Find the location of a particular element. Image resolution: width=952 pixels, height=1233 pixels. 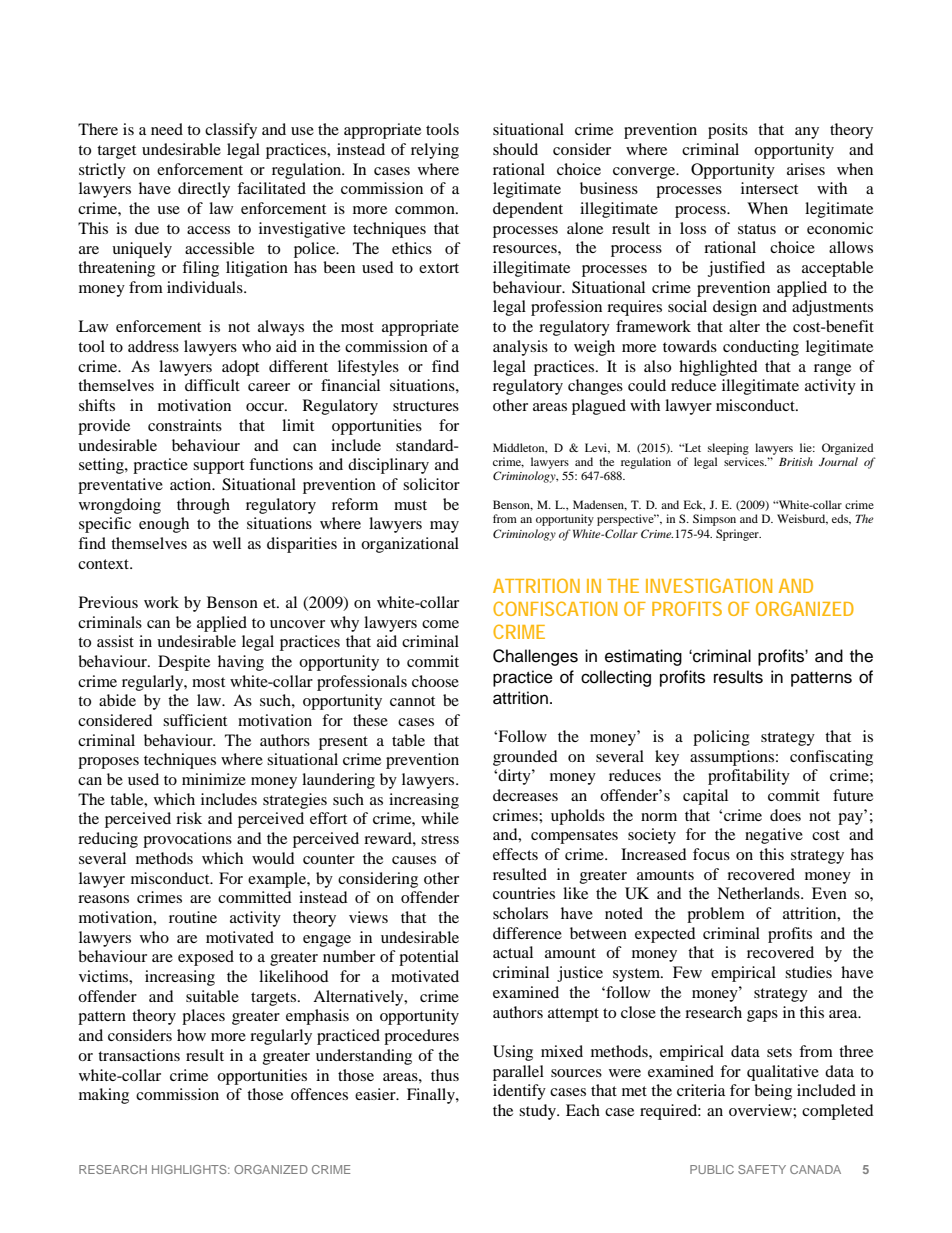

intersect is located at coordinates (769, 188).
